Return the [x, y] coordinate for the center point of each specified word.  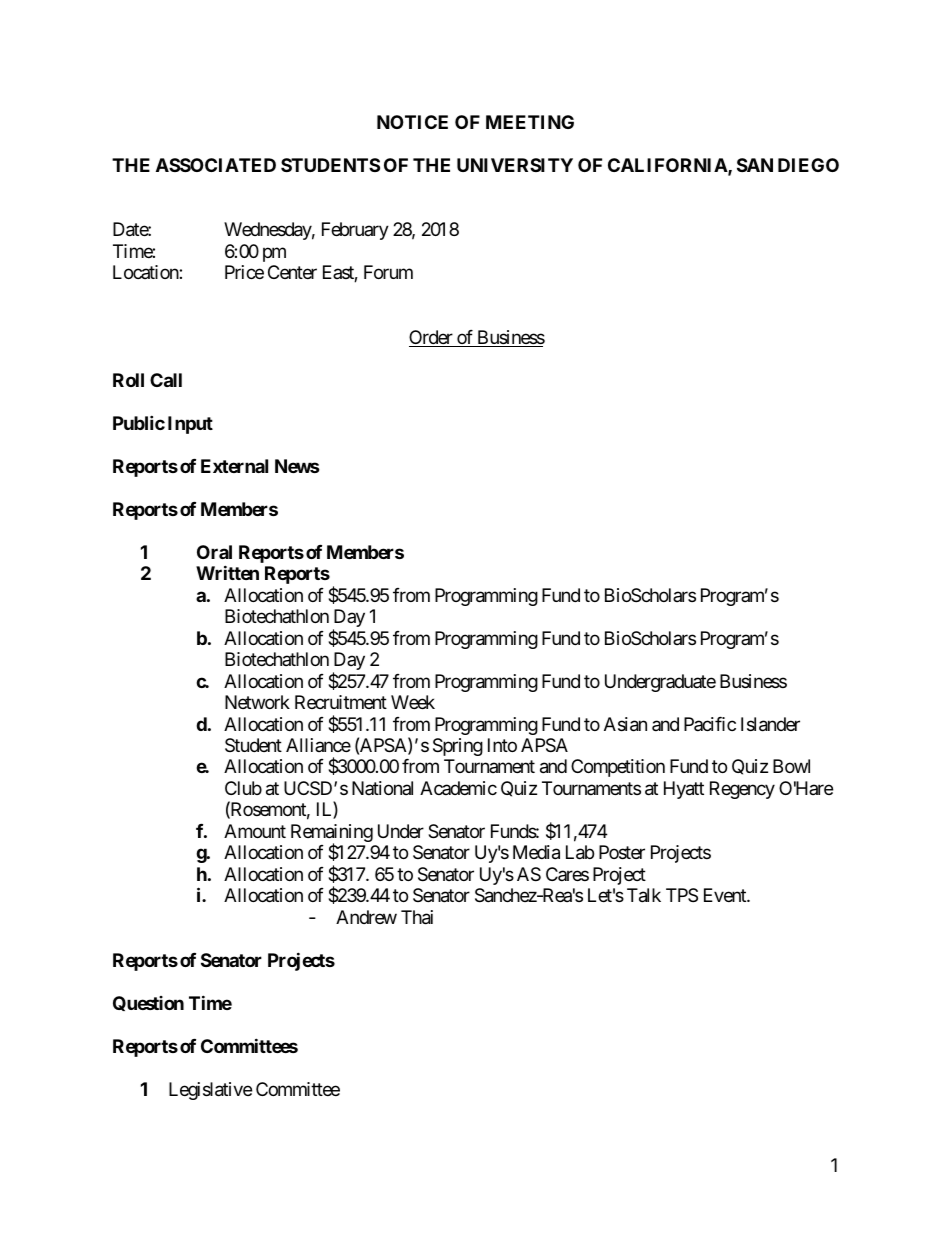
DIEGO [808, 165]
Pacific [710, 724]
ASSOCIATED [216, 165]
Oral [214, 552]
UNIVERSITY [515, 165]
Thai [417, 917]
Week [413, 702]
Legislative [210, 1091]
